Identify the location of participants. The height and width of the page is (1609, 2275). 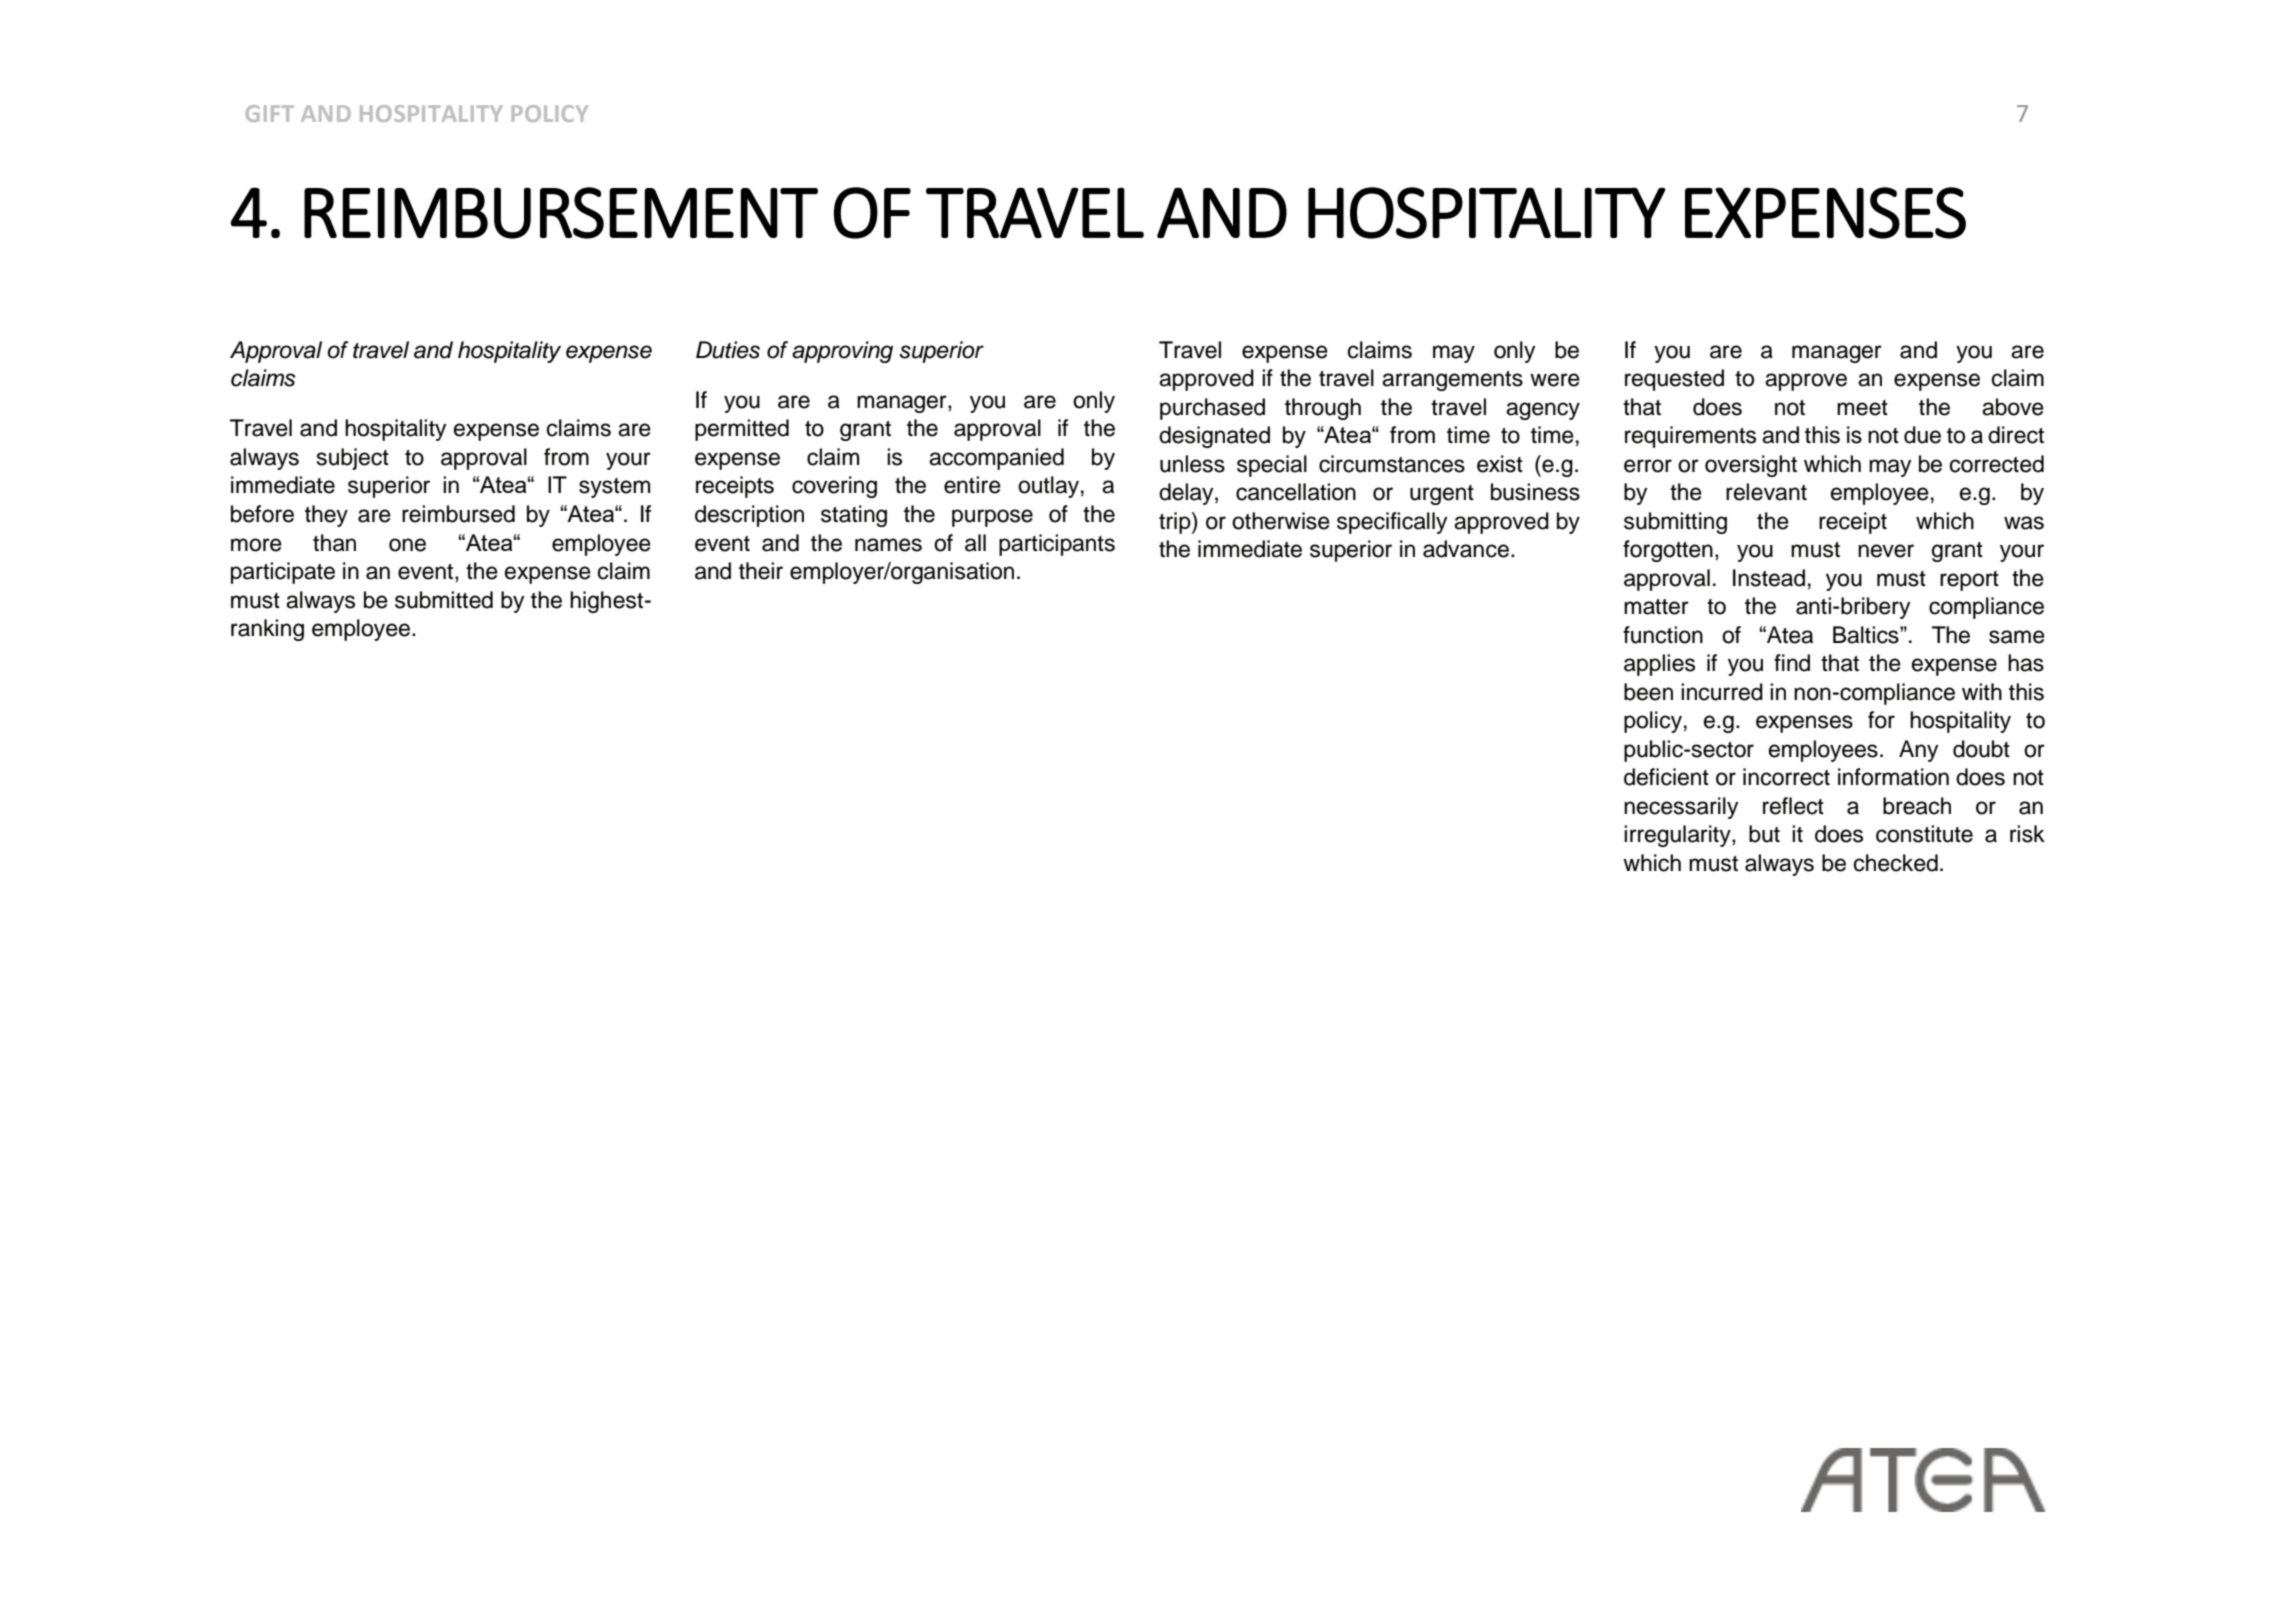
(1057, 545).
